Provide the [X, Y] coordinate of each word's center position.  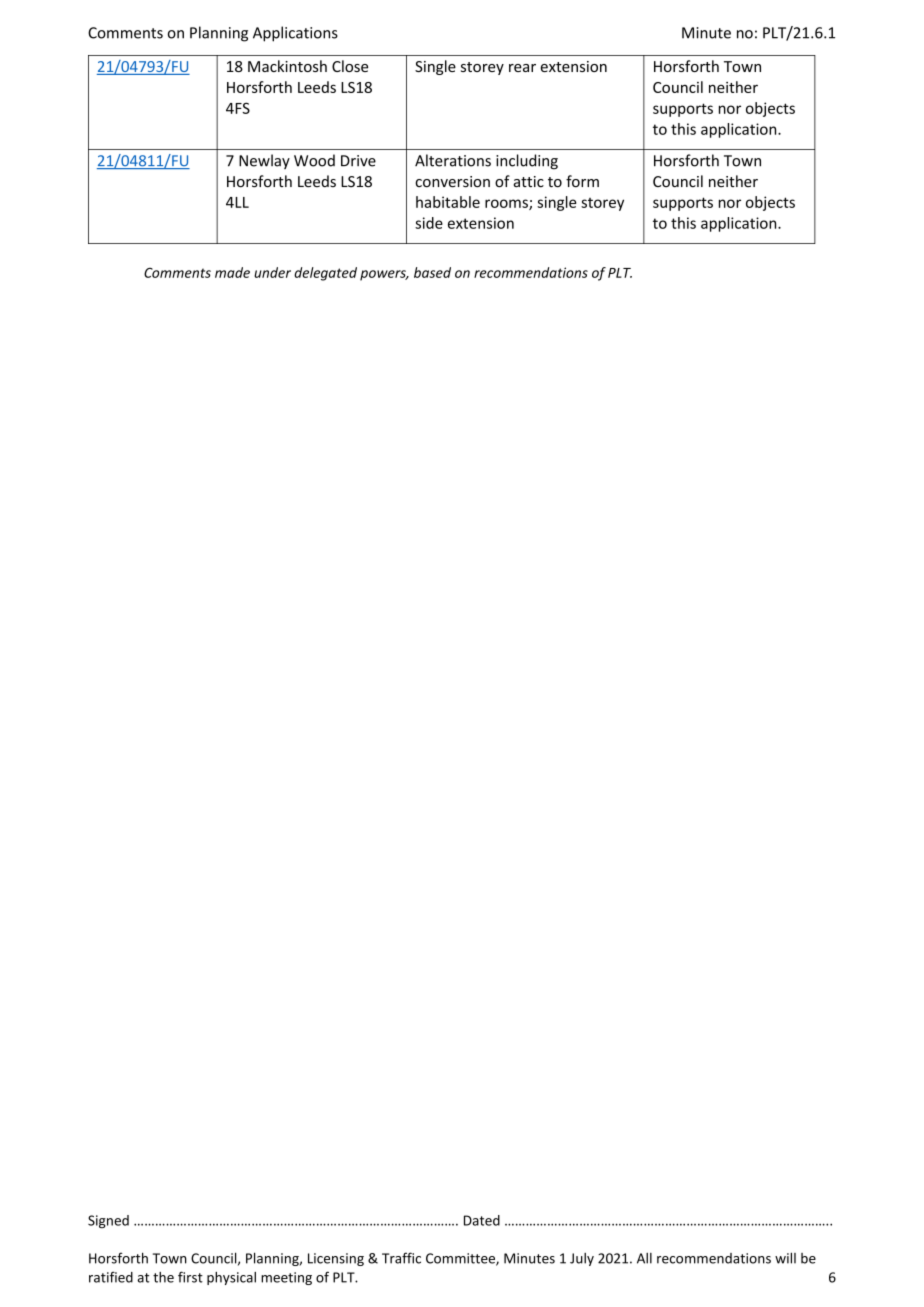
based [432, 272]
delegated [325, 274]
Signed [108, 1221]
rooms [507, 204]
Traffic [401, 1258]
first [190, 1277]
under [272, 272]
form [582, 181]
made [232, 272]
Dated [482, 1220]
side [429, 223]
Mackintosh [287, 66]
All [644, 1258]
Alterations [453, 160]
